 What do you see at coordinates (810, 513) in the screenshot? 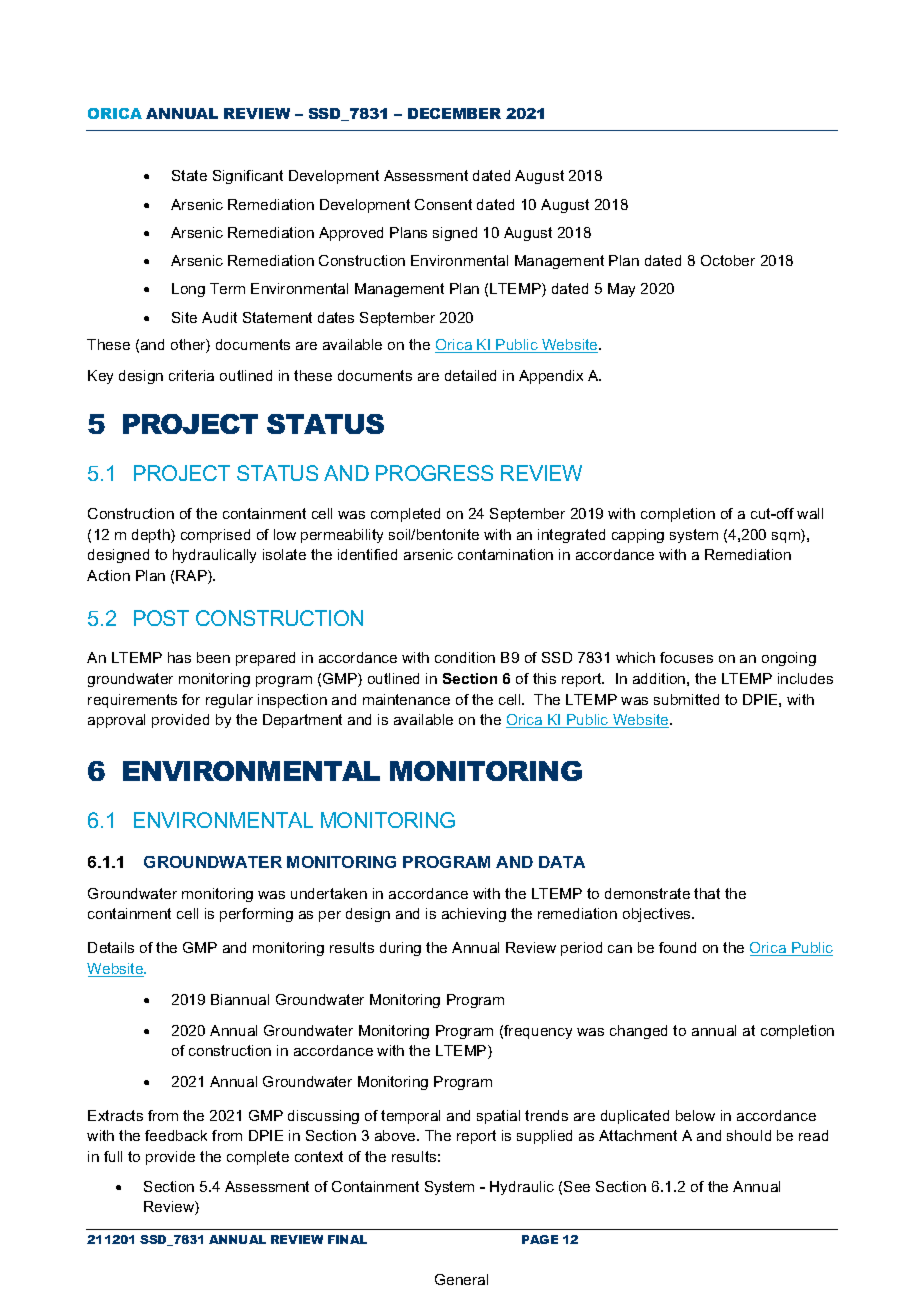
I see `wall` at bounding box center [810, 513].
